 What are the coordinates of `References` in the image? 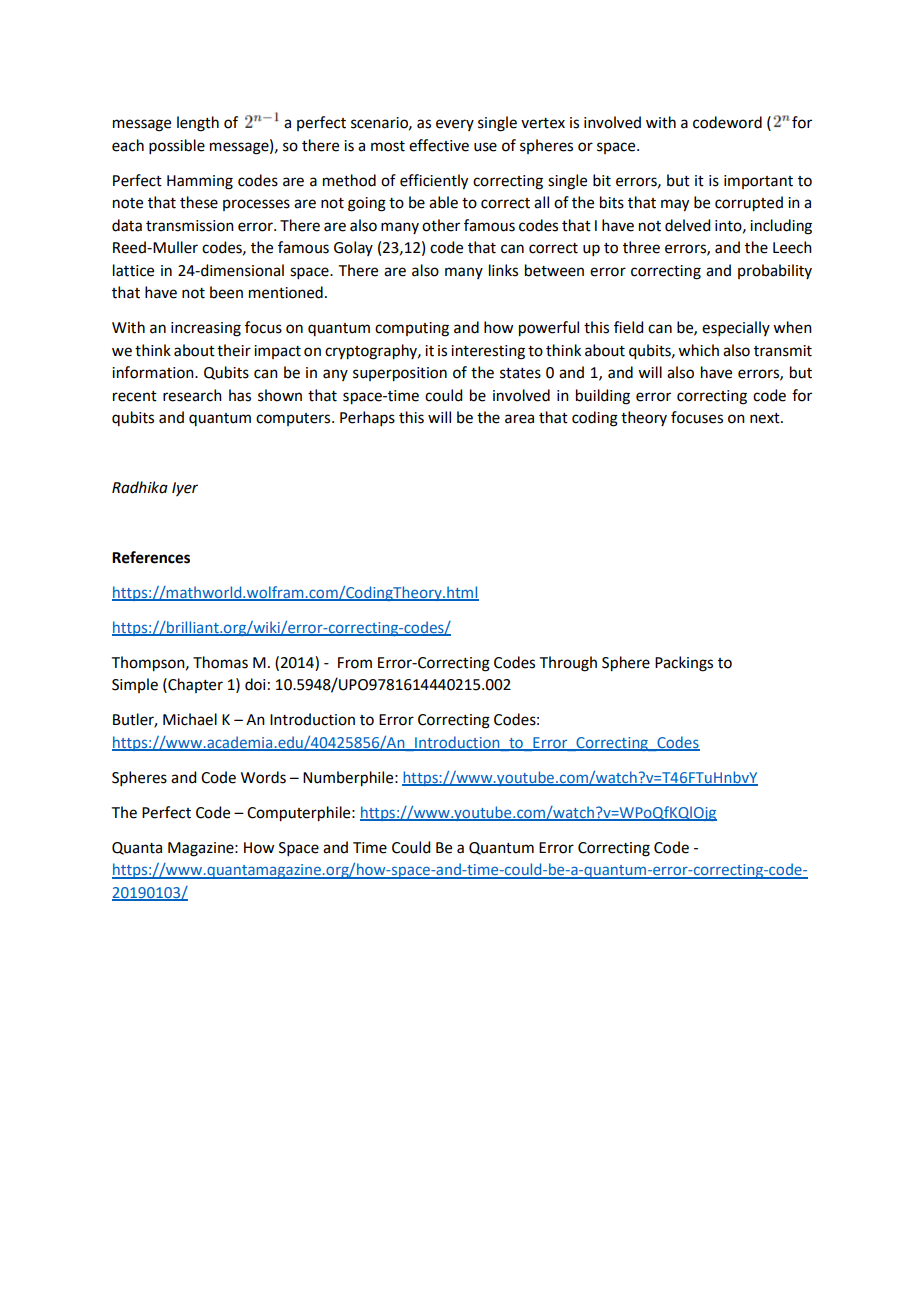 It's located at (151, 557).
